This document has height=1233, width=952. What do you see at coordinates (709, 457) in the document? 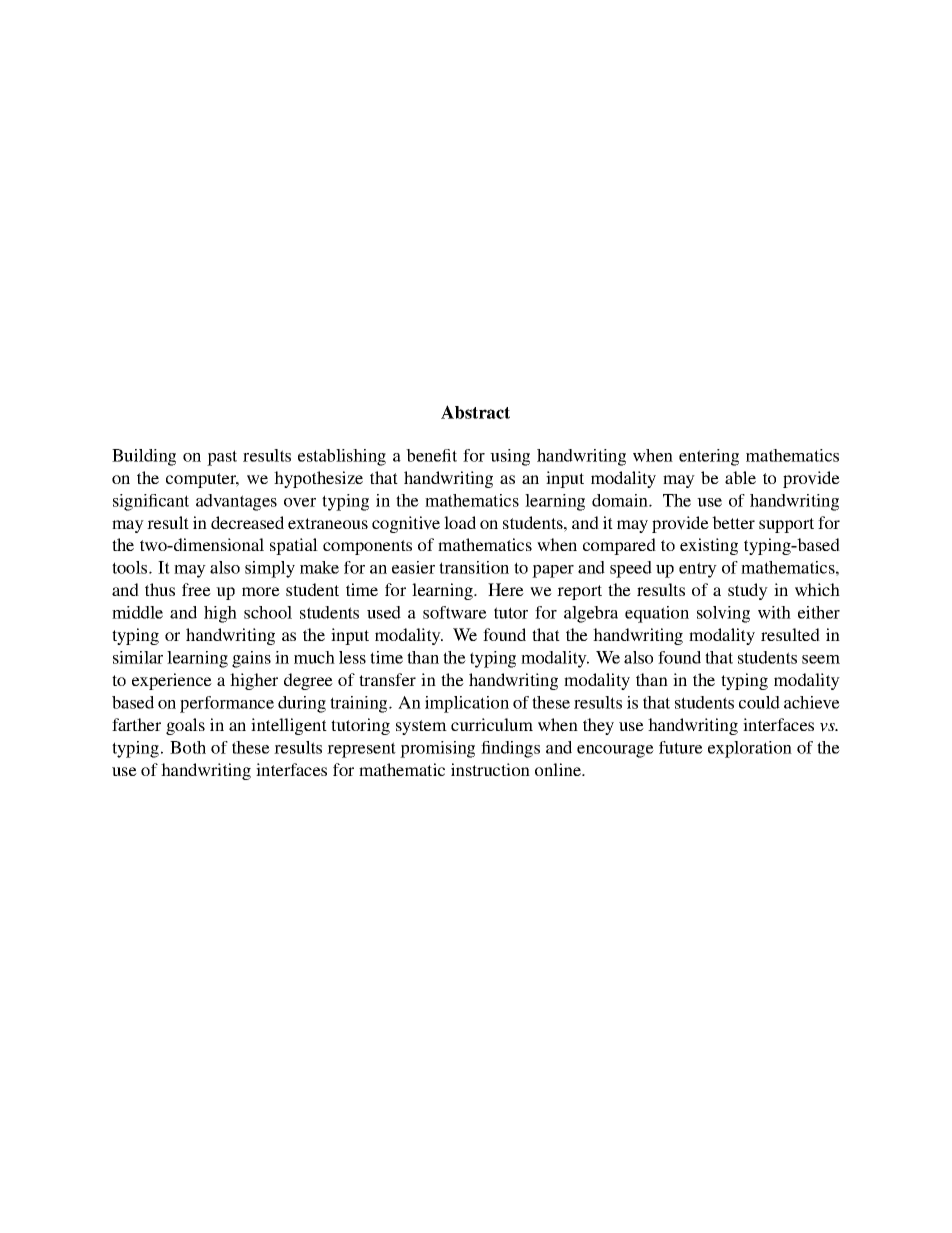
I see `entering` at bounding box center [709, 457].
